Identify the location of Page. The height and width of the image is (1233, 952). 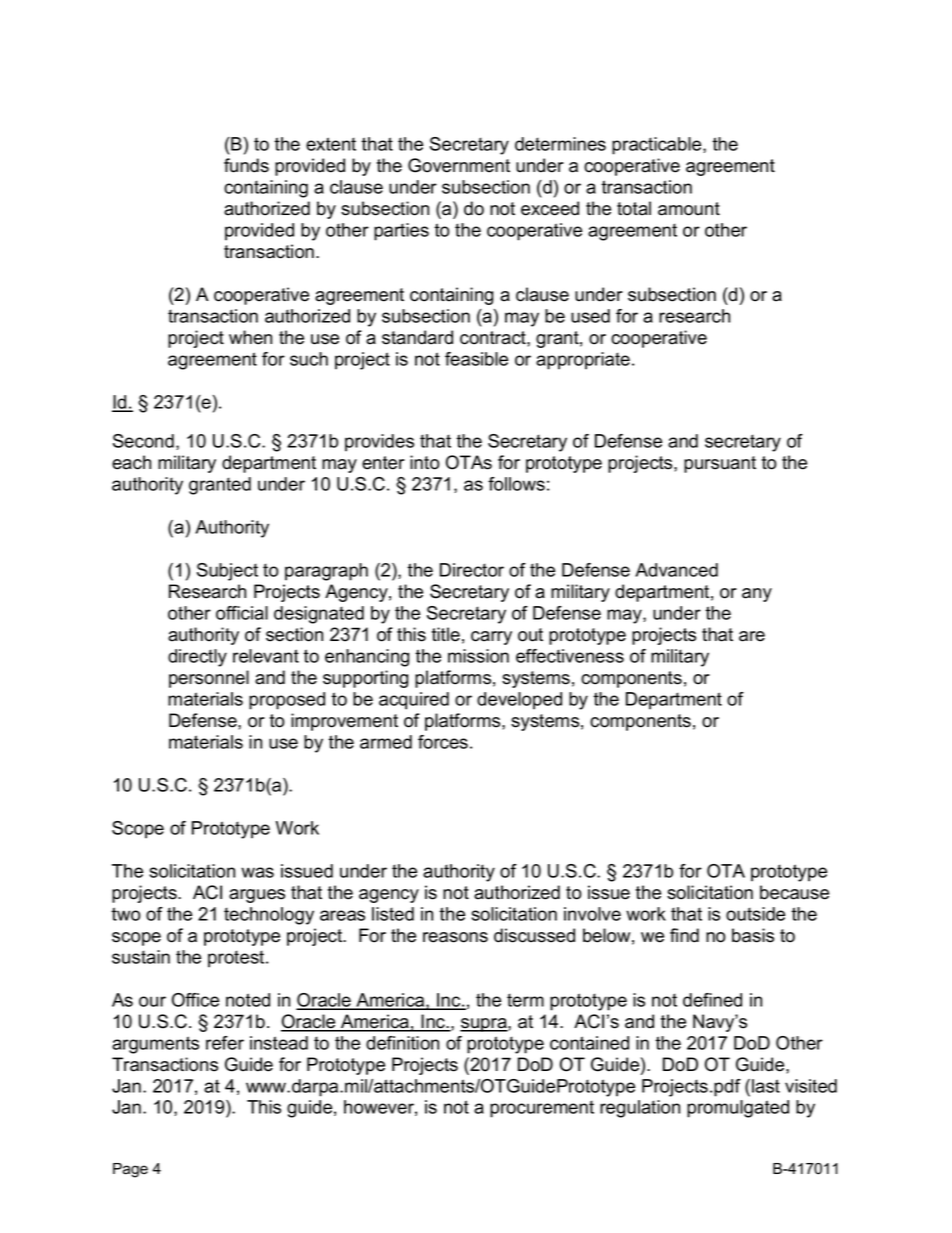
(130, 1170).
